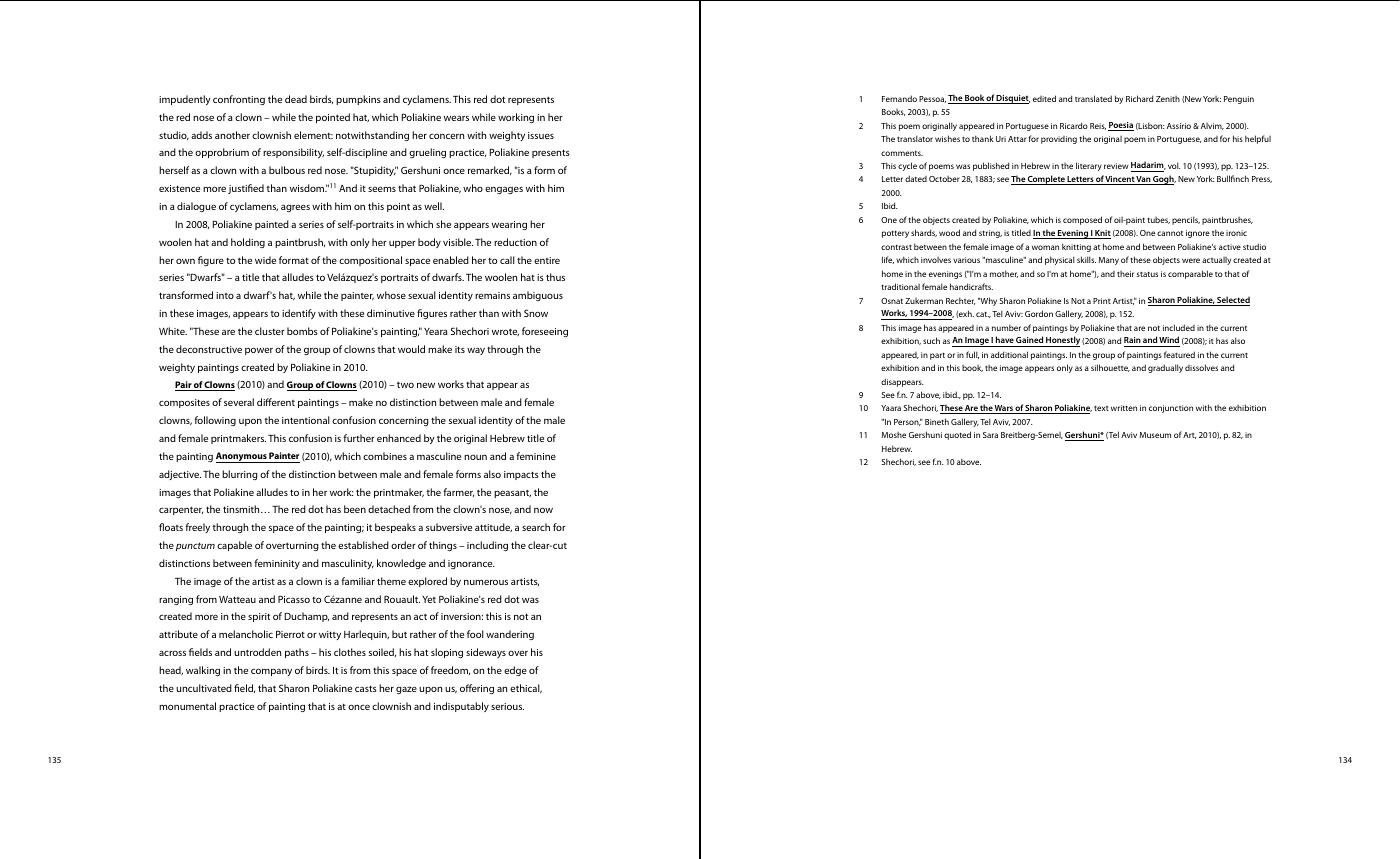  What do you see at coordinates (541, 135) in the page?
I see `issues` at bounding box center [541, 135].
